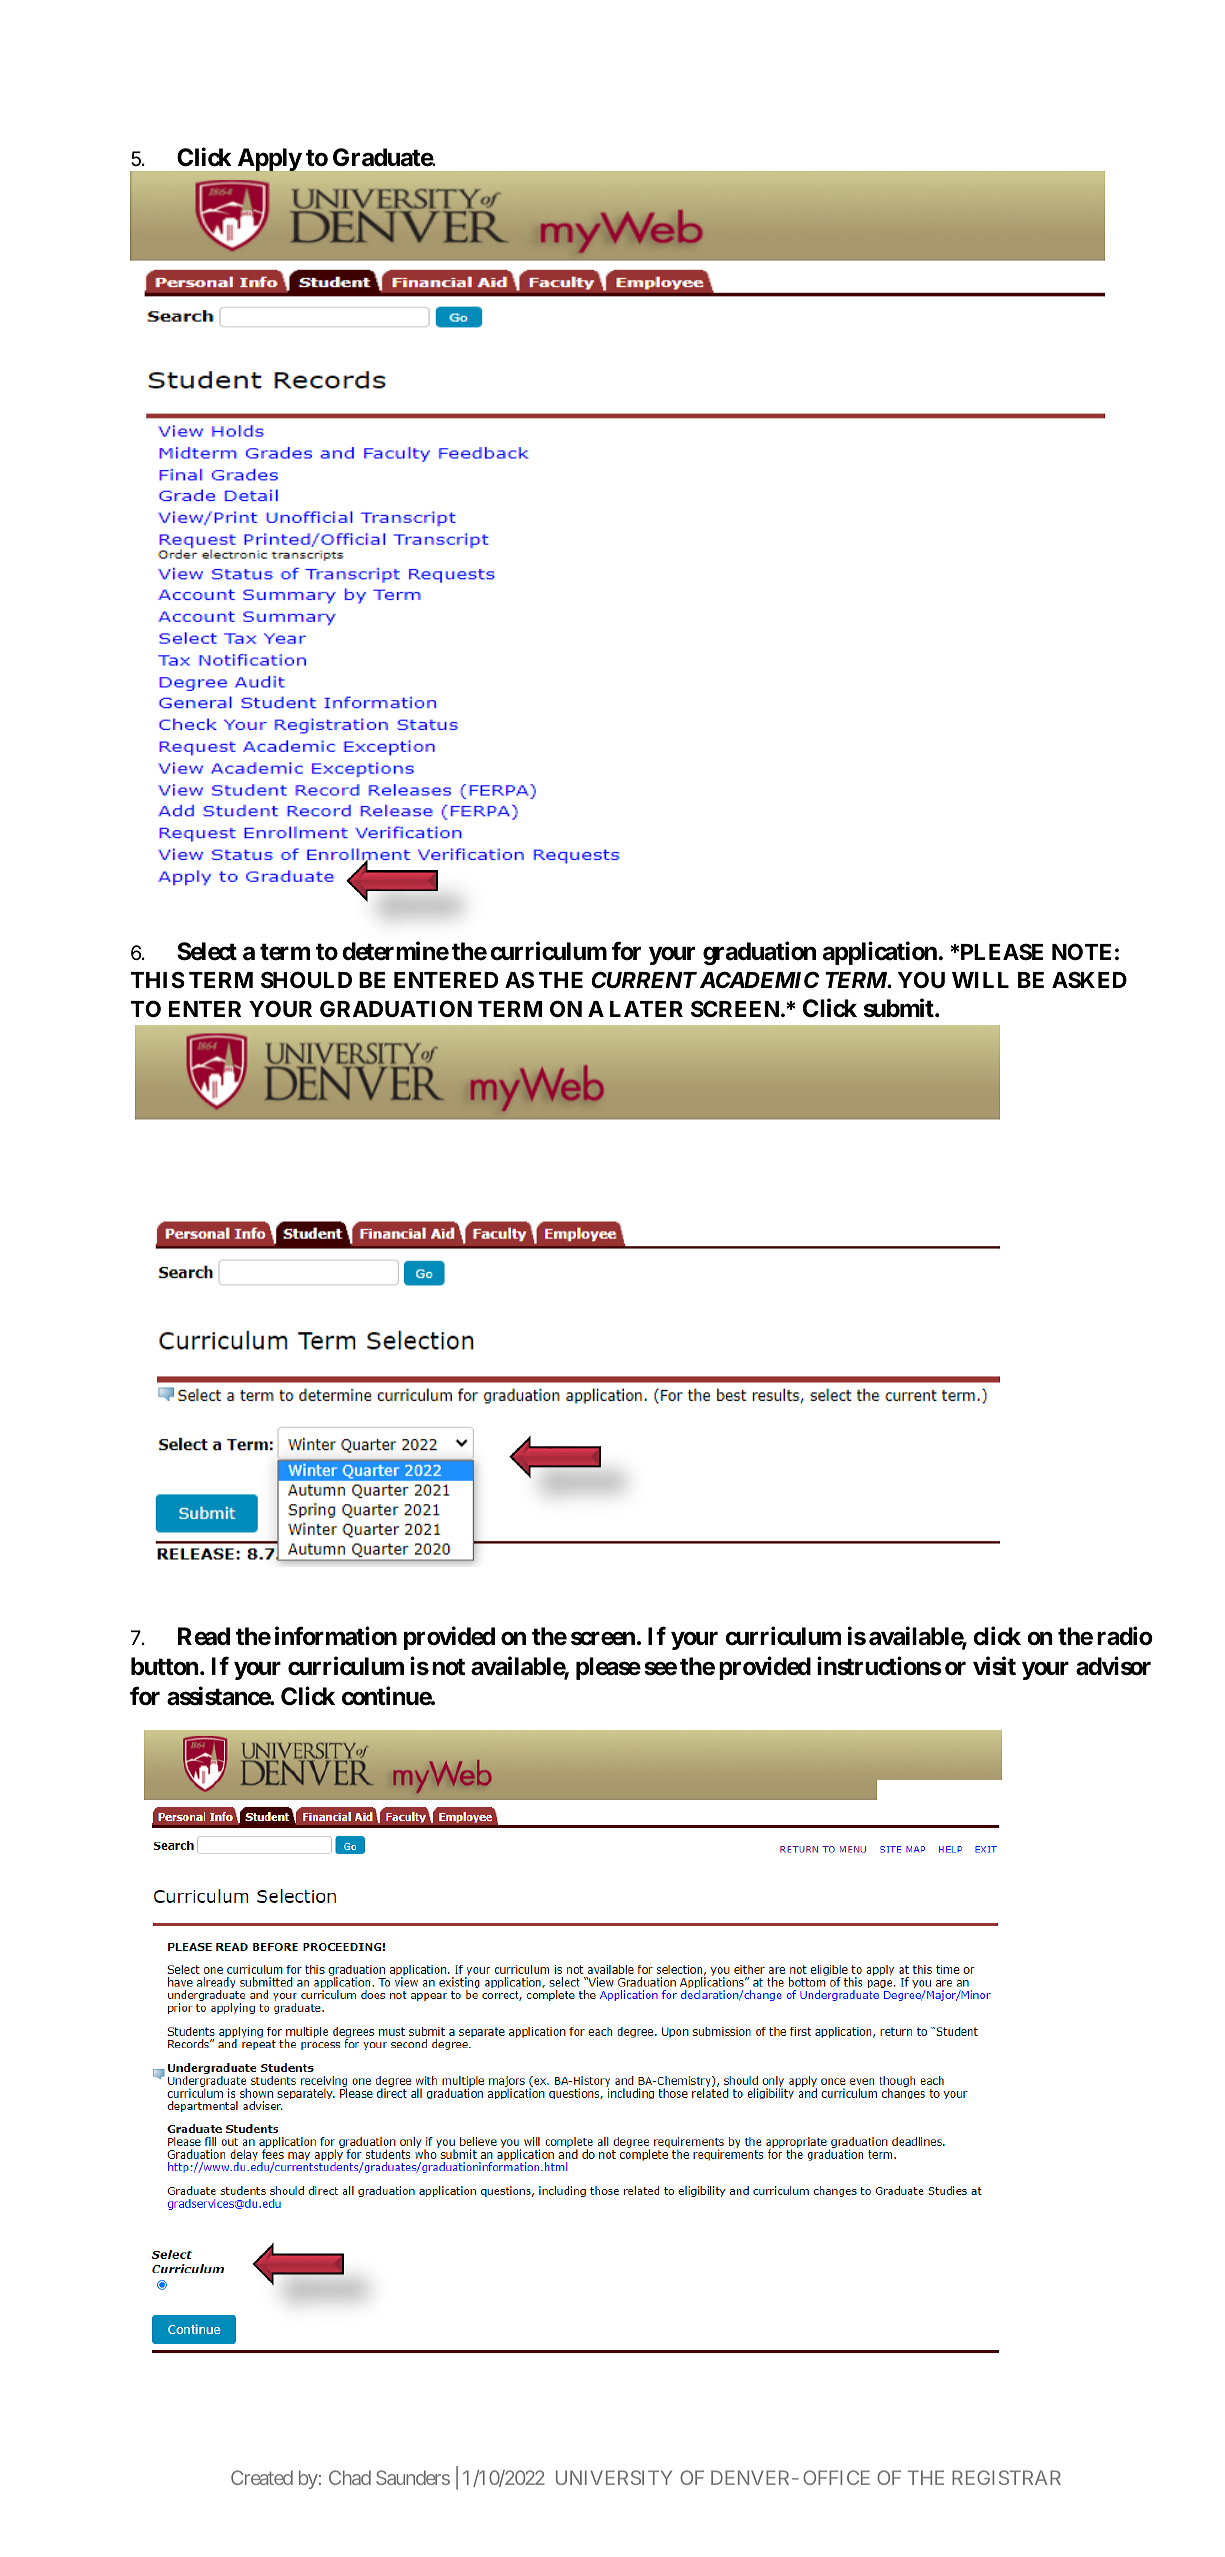 This screenshot has width=1225, height=2557. I want to click on WILL, so click(980, 980).
